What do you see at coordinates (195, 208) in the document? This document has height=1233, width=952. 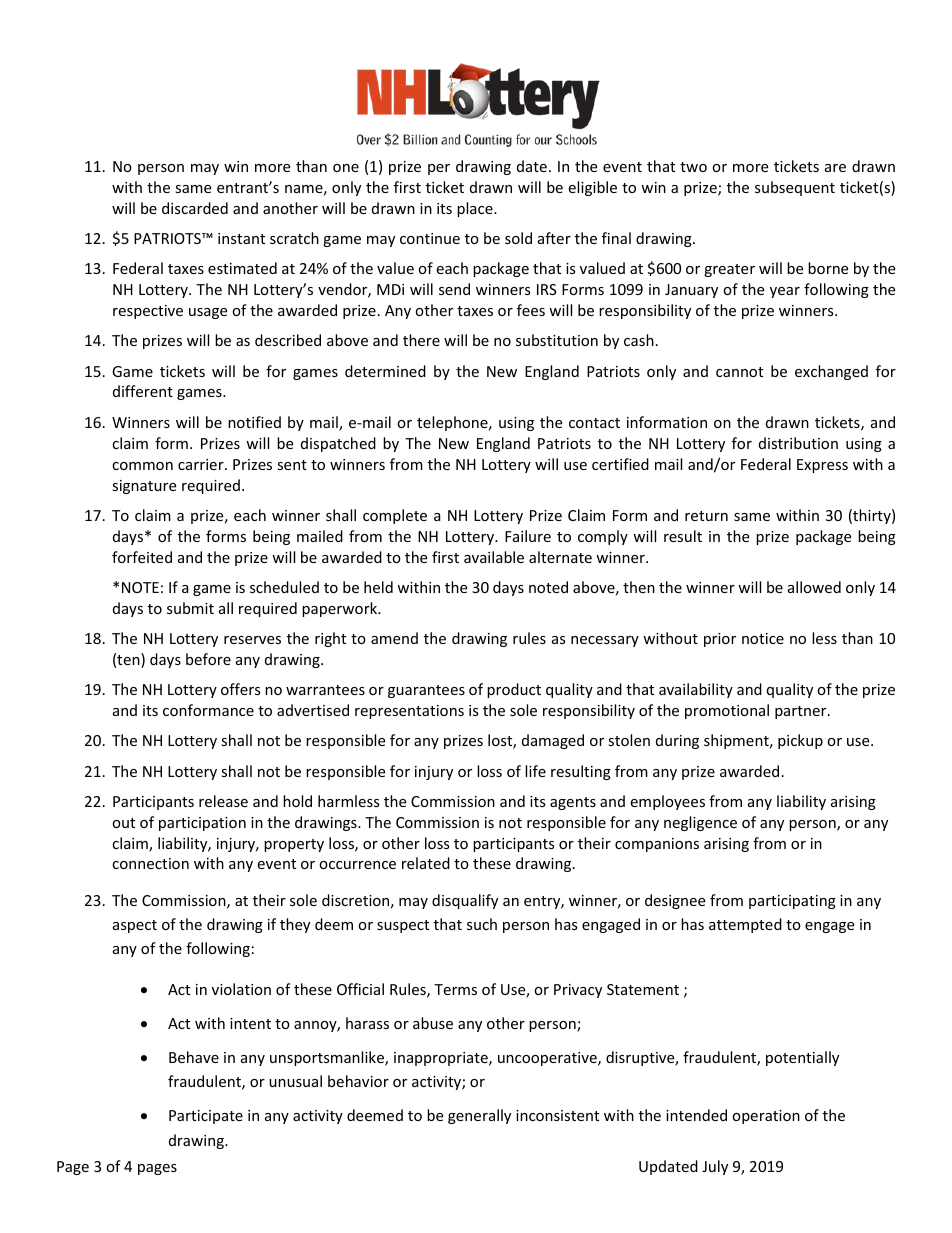 I see `discarded` at bounding box center [195, 208].
